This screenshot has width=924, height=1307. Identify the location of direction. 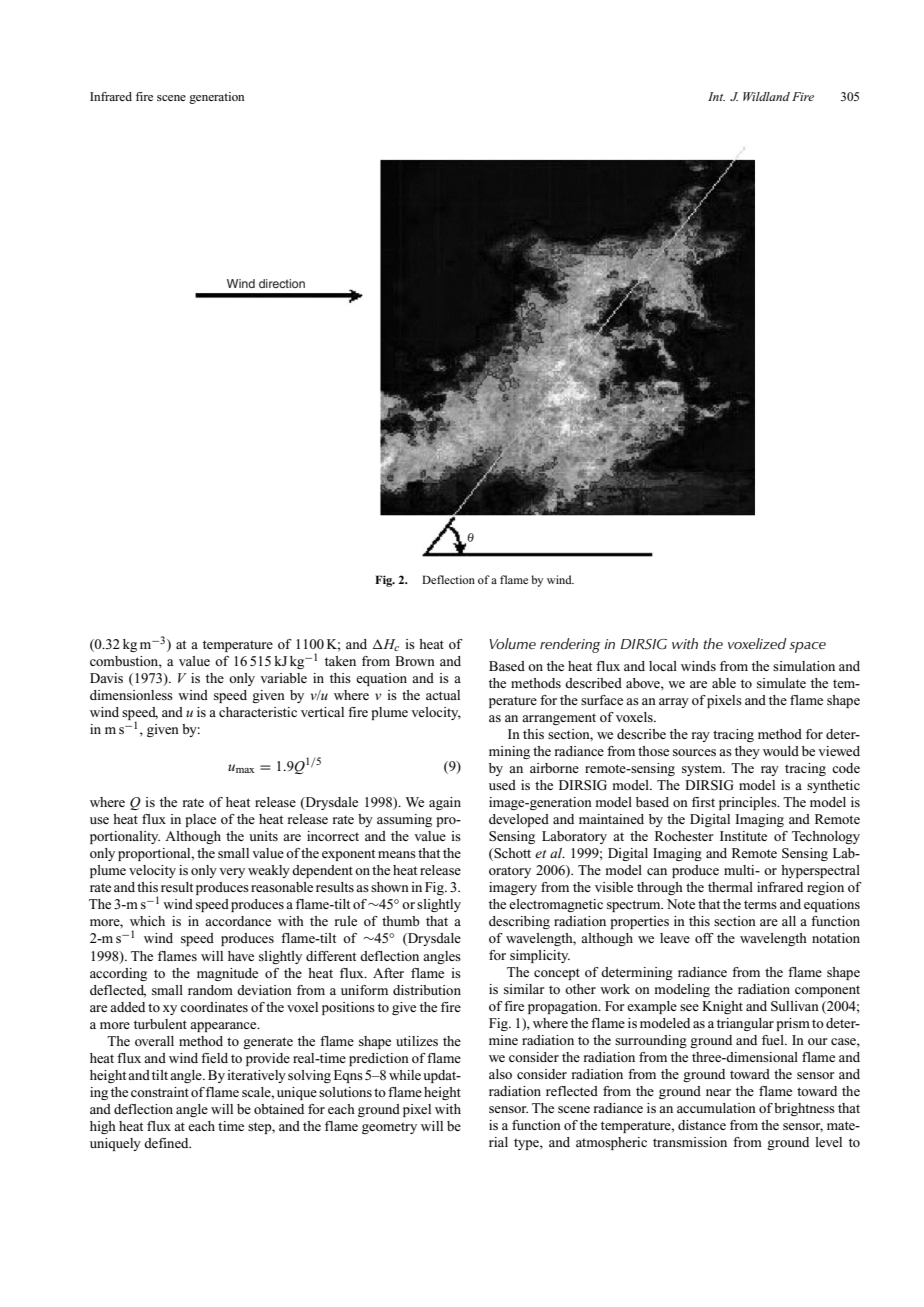
(282, 283).
